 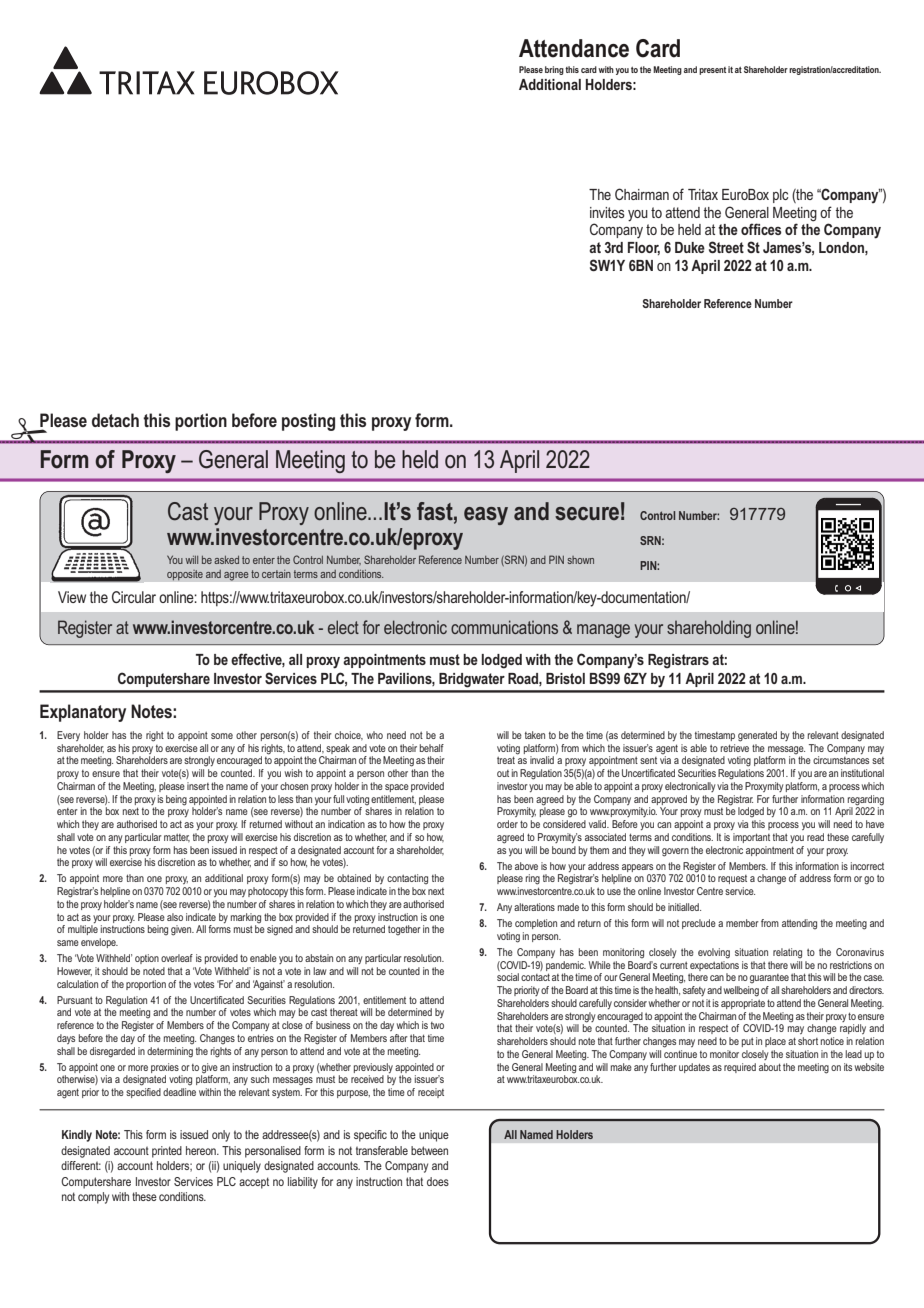 What do you see at coordinates (607, 212) in the screenshot?
I see `invites` at bounding box center [607, 212].
